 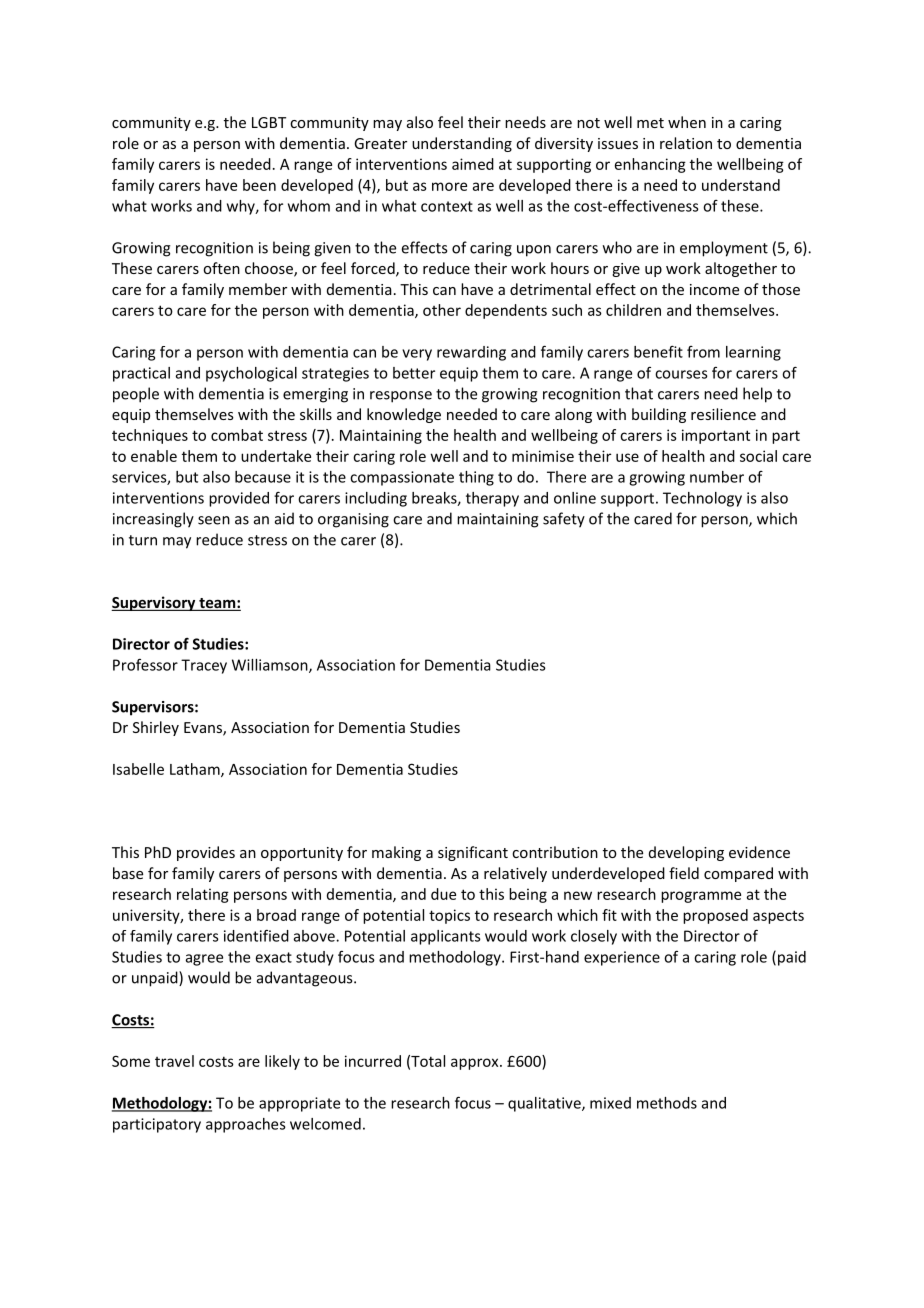 What do you see at coordinates (414, 373) in the document?
I see `better` at bounding box center [414, 373].
